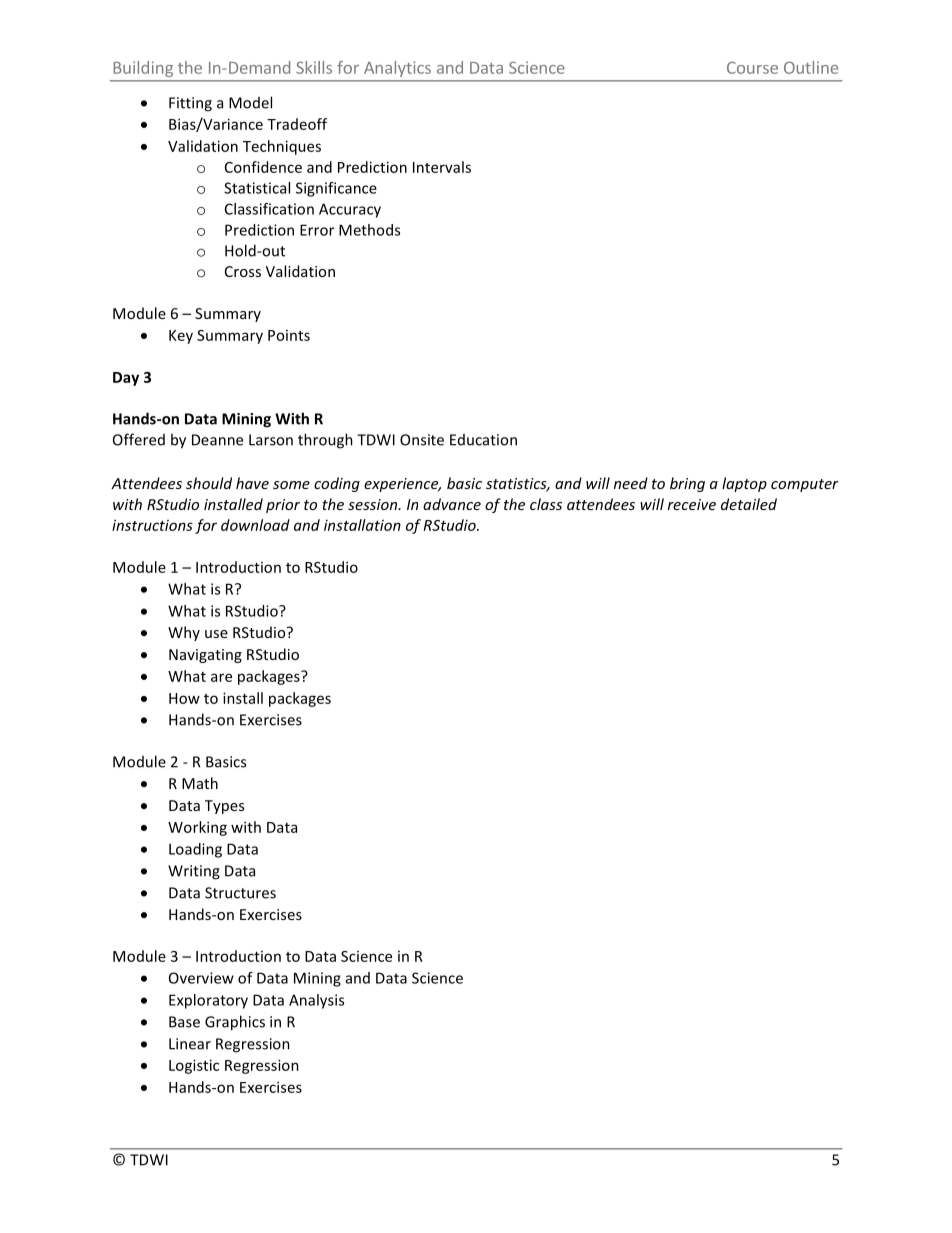 This screenshot has width=952, height=1233. I want to click on Fitting, so click(190, 104).
